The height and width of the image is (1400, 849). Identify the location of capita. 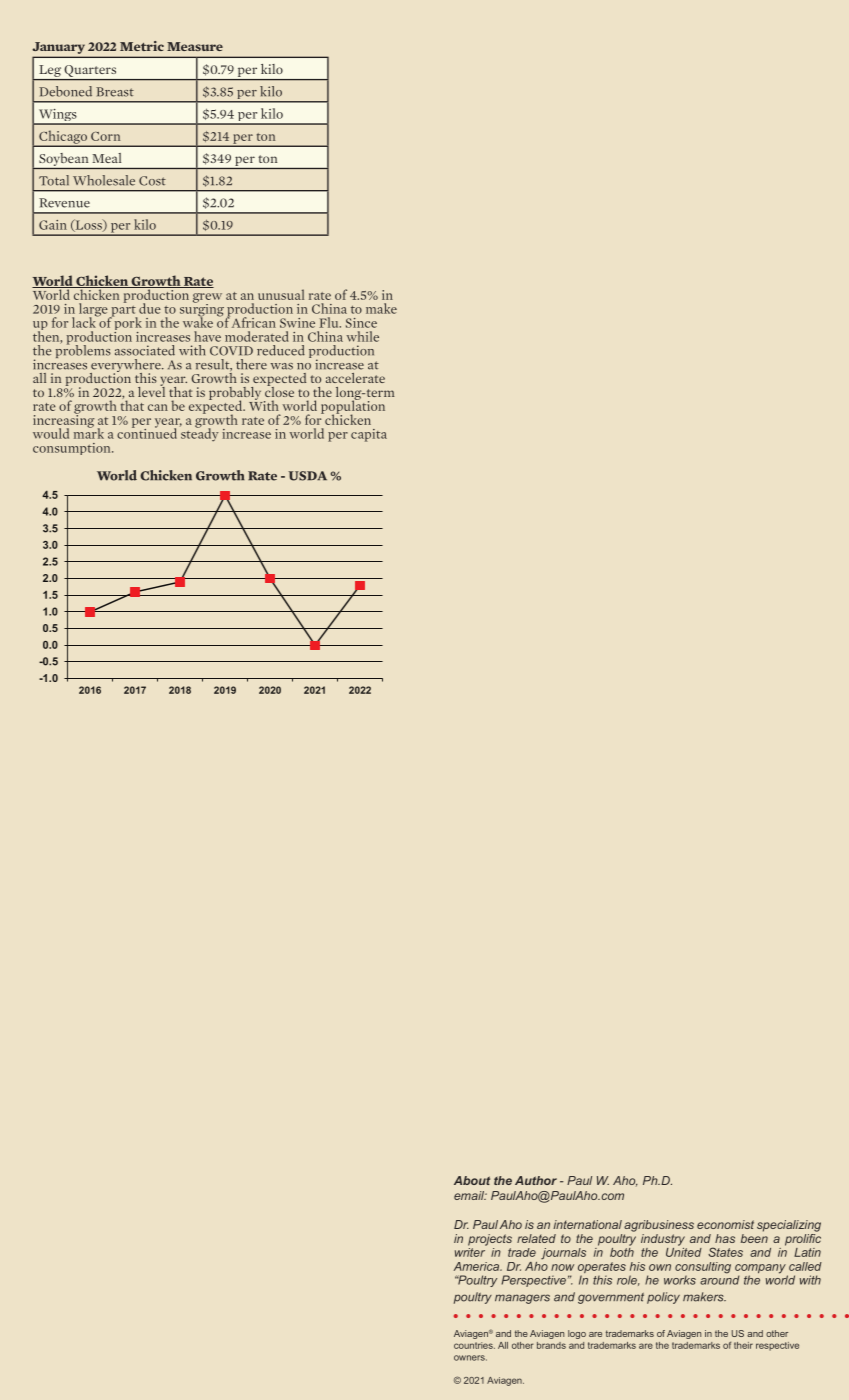
(369, 435).
